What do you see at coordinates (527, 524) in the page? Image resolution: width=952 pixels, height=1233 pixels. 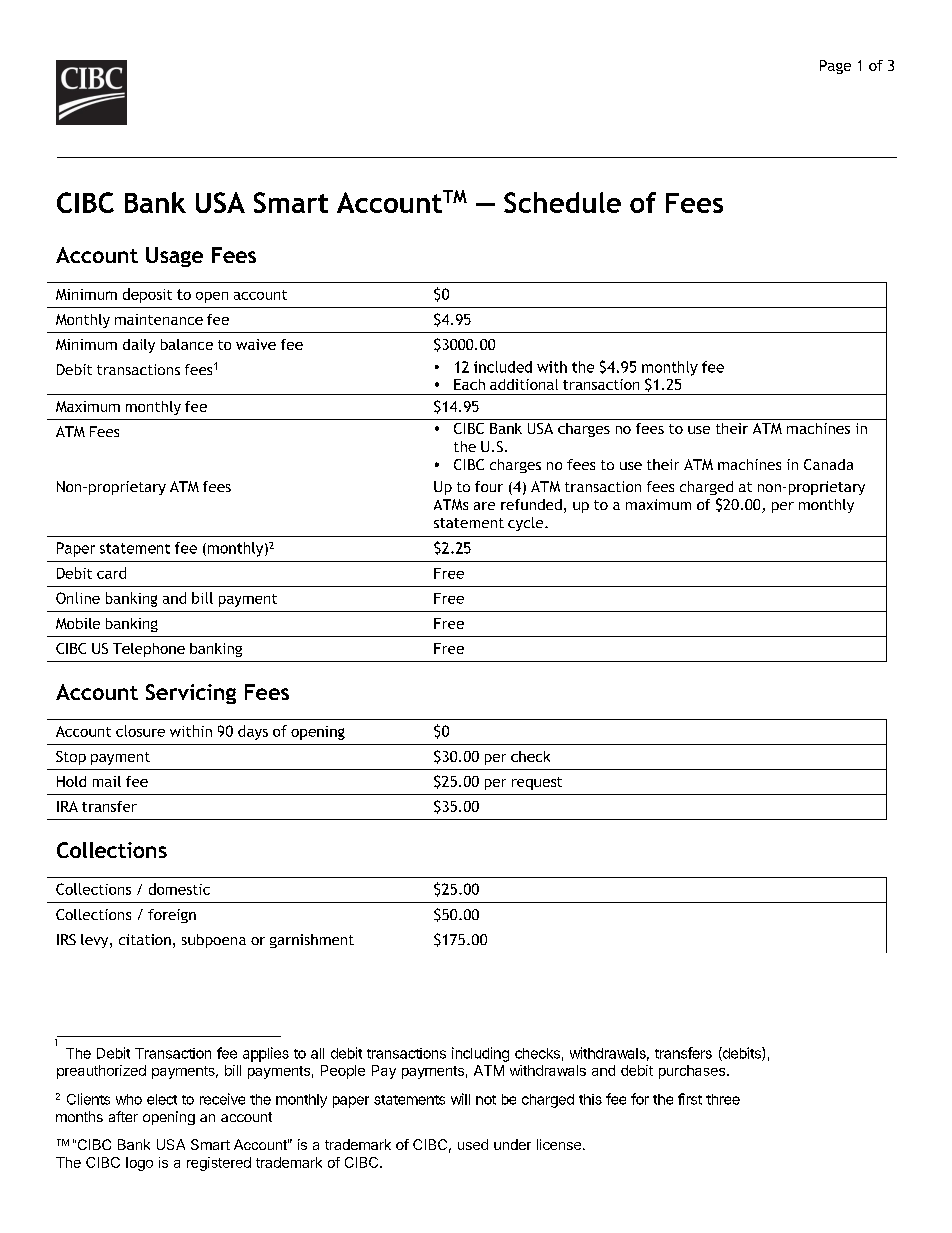 I see `cycle` at bounding box center [527, 524].
